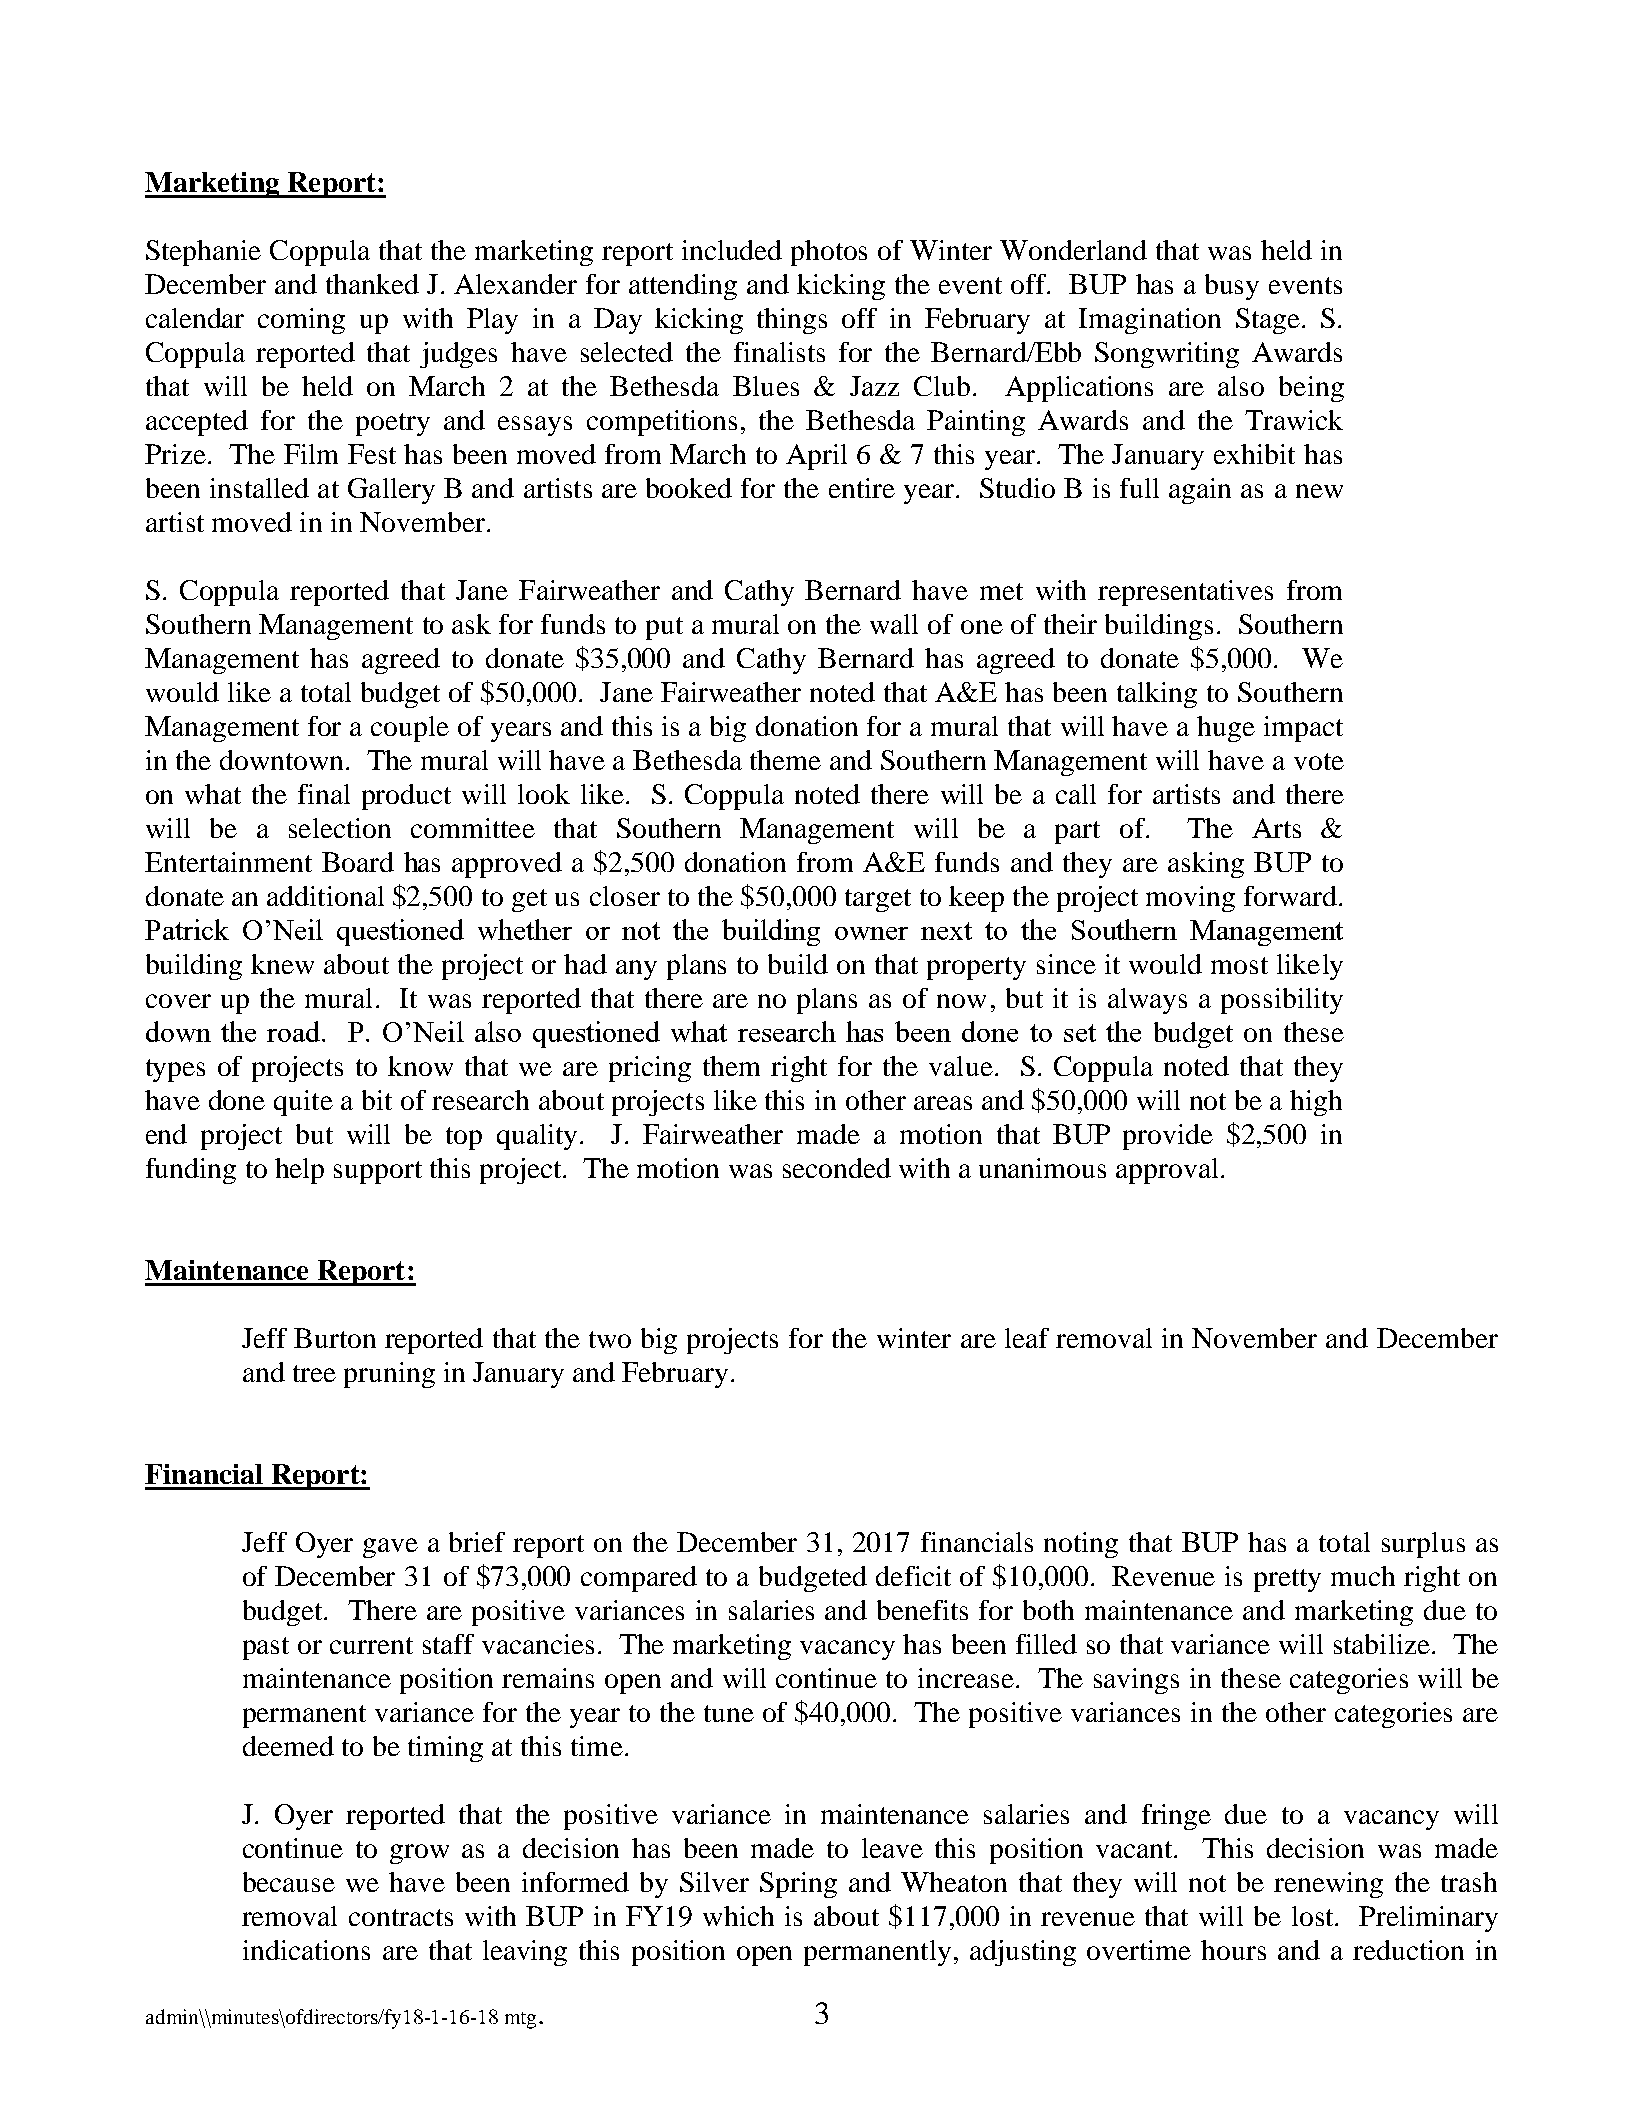 This image has width=1644, height=2128. What do you see at coordinates (913, 1576) in the image?
I see `deficit` at bounding box center [913, 1576].
